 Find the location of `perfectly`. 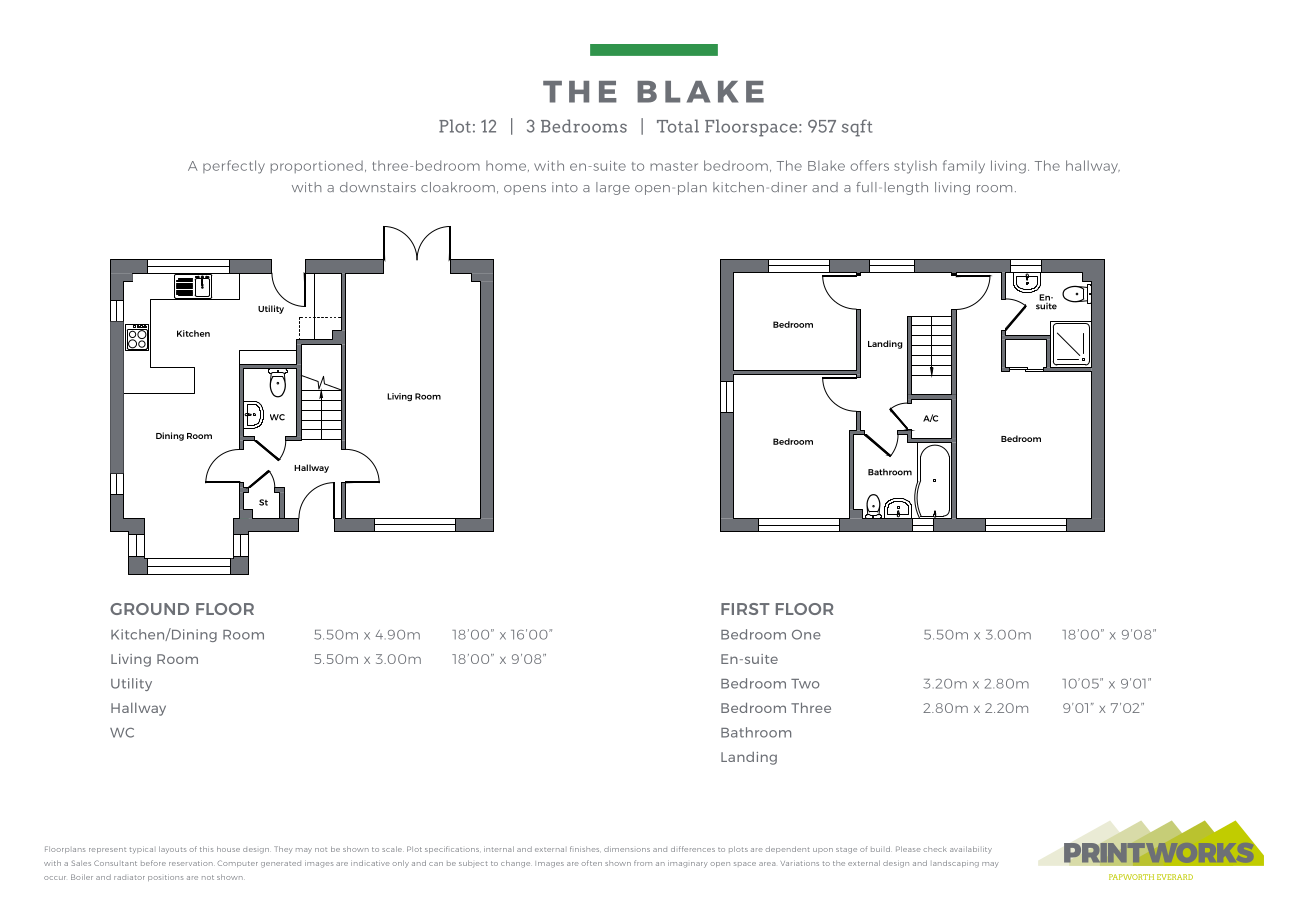

perfectly is located at coordinates (234, 167).
